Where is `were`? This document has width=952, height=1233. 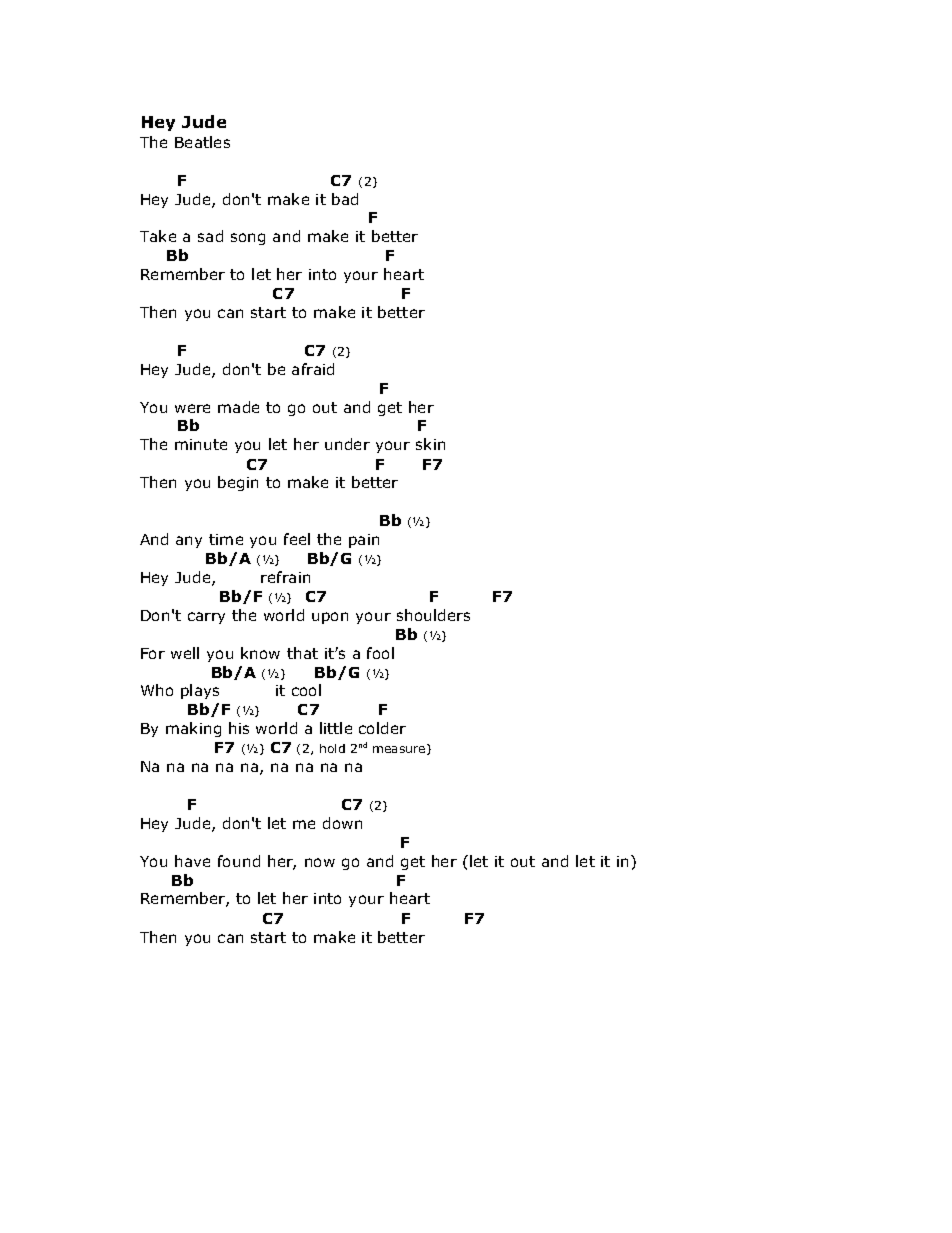
were is located at coordinates (192, 408).
